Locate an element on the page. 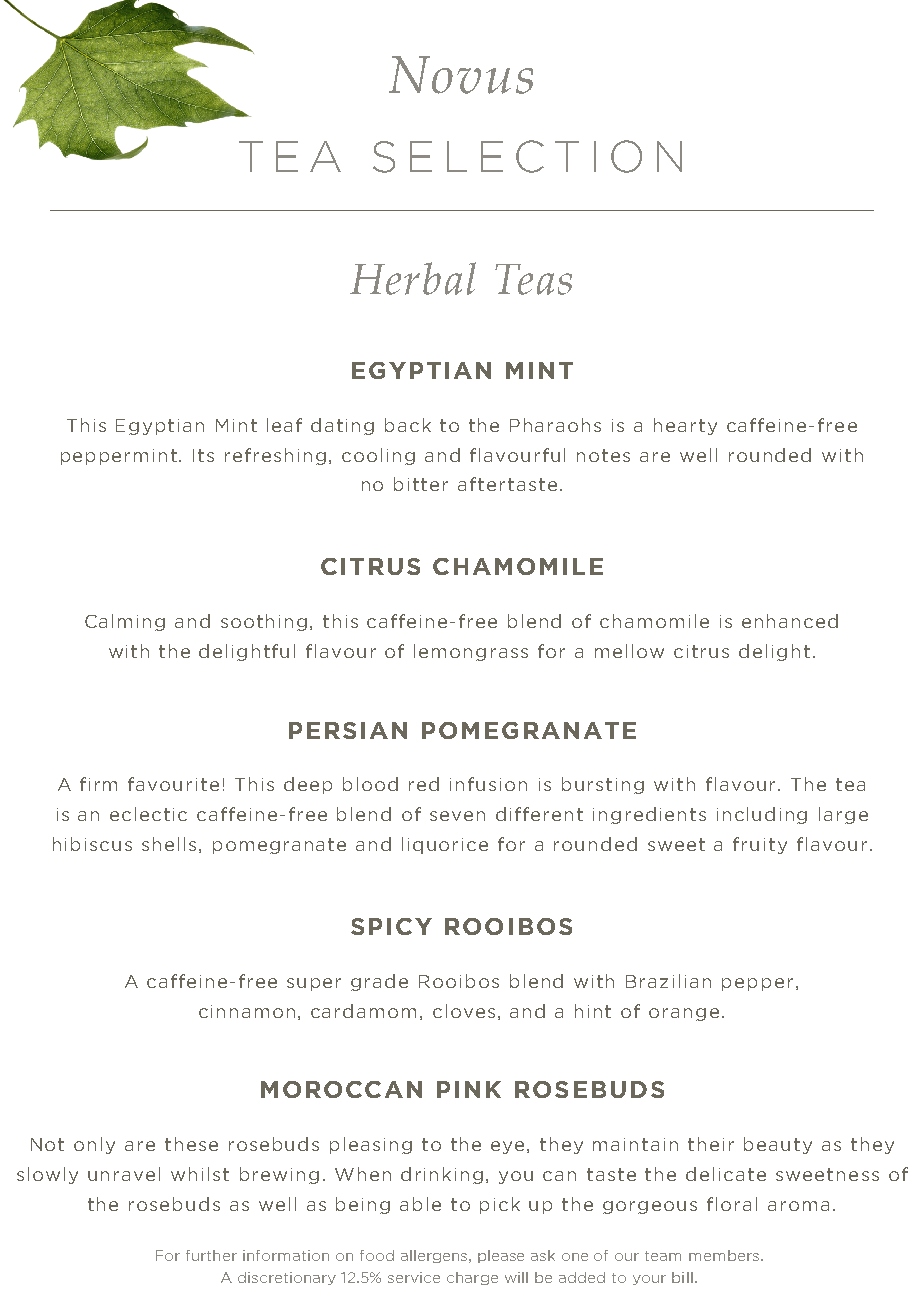 The width and height of the image is (924, 1311). Its is located at coordinates (203, 455).
